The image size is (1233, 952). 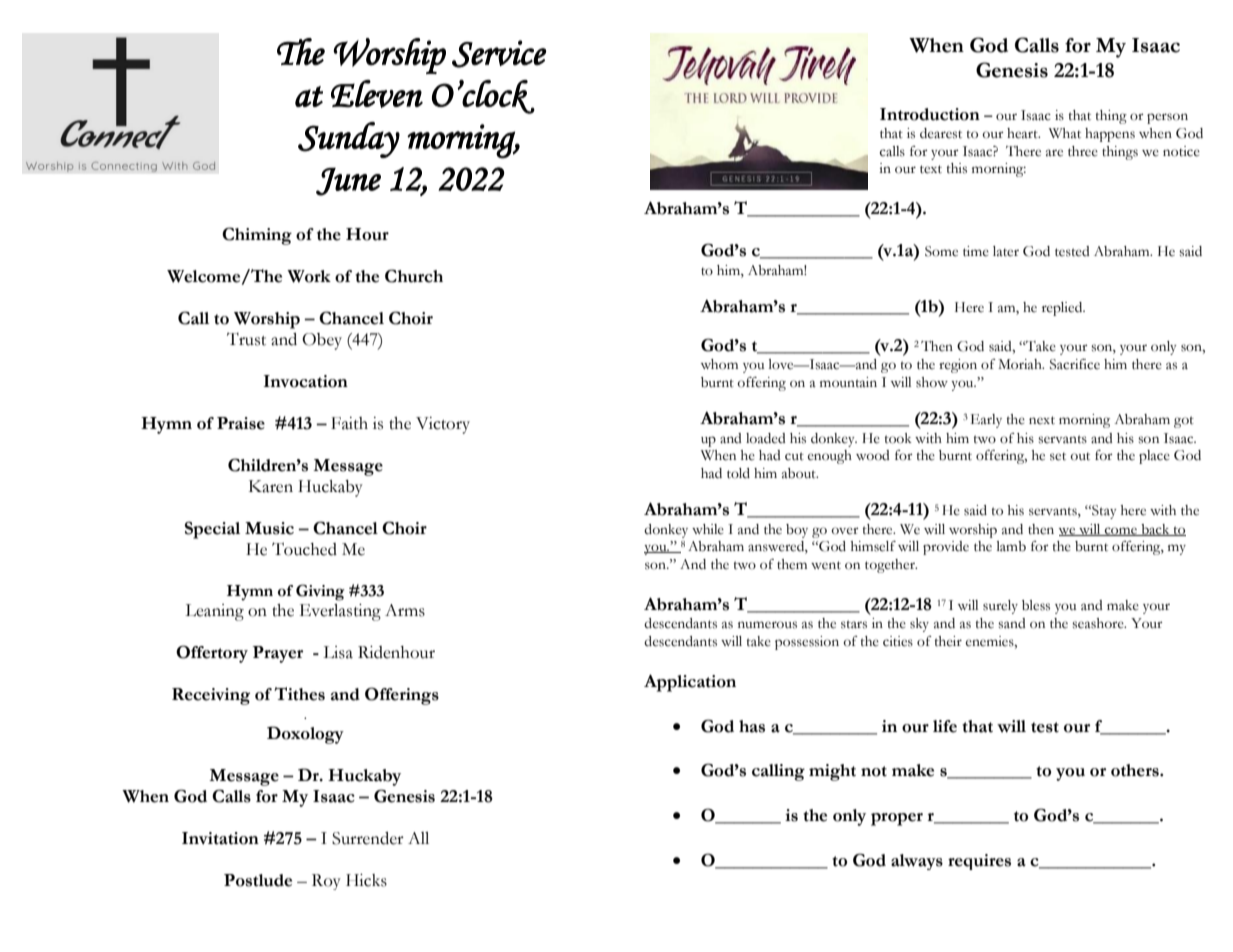 What do you see at coordinates (499, 54) in the page?
I see `Service` at bounding box center [499, 54].
